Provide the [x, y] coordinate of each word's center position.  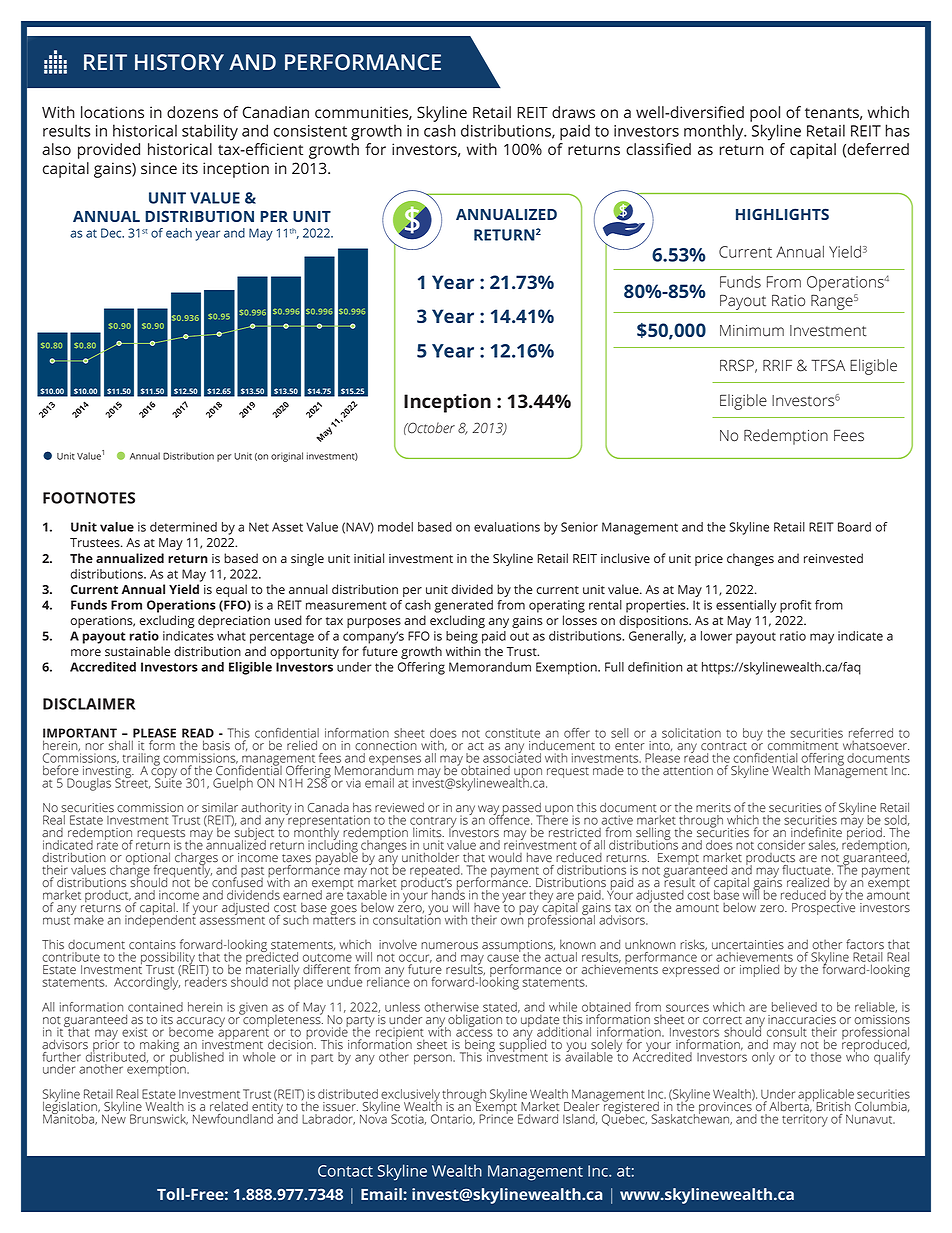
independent [160, 920]
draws [573, 112]
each [179, 233]
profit [795, 606]
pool [765, 114]
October [430, 428]
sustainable [137, 651]
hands [448, 894]
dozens [192, 112]
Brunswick [159, 1119]
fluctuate [807, 870]
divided [472, 589]
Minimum [752, 331]
